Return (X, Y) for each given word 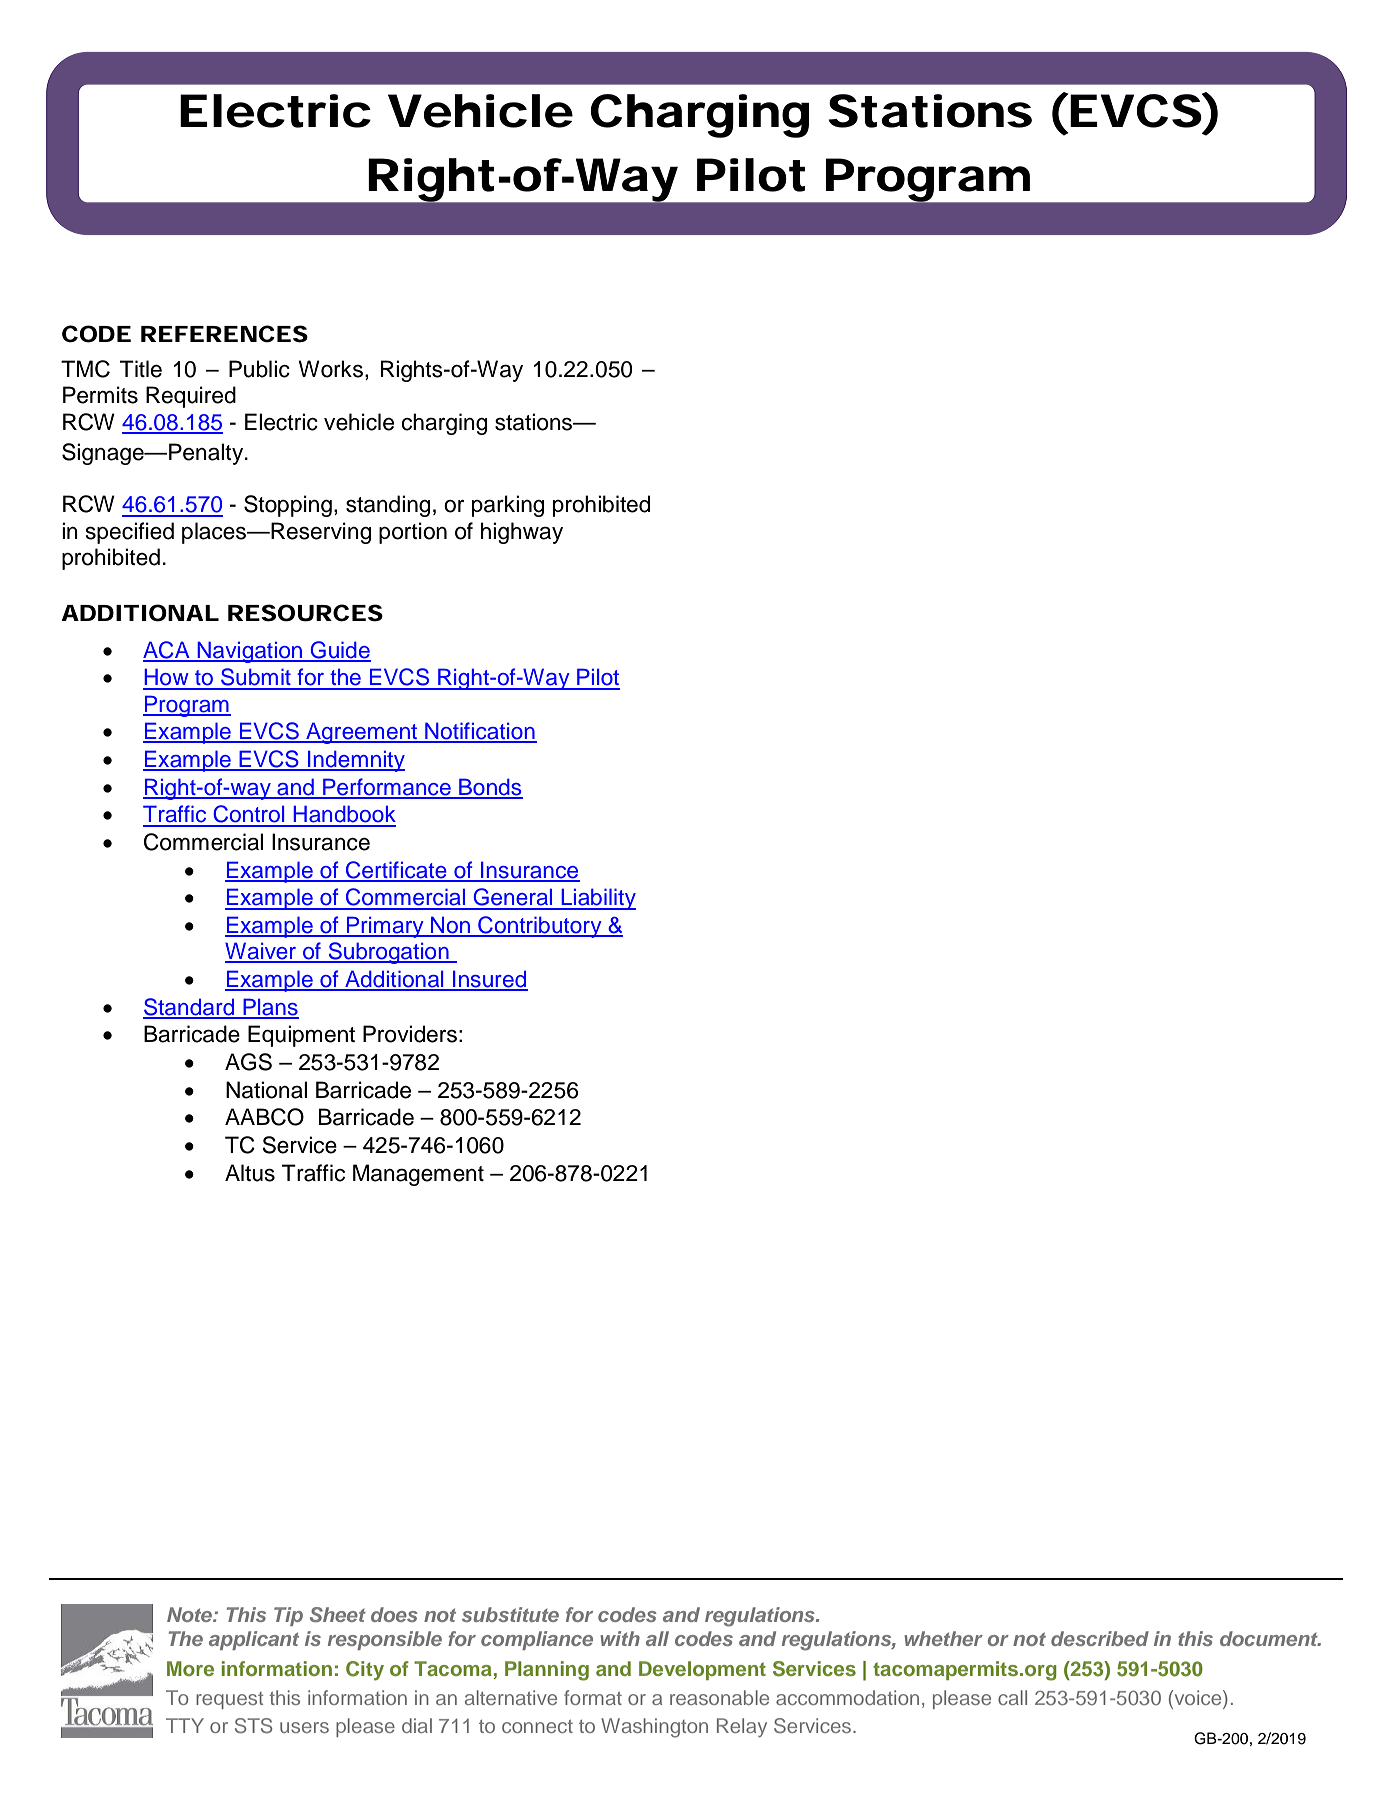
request (229, 1700)
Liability (597, 899)
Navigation (250, 652)
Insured (489, 980)
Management (418, 1175)
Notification (480, 732)
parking (508, 506)
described (1100, 1638)
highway (522, 533)
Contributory (540, 927)
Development (702, 1670)
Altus (250, 1173)
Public (259, 369)
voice (1198, 1699)
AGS (248, 1062)
